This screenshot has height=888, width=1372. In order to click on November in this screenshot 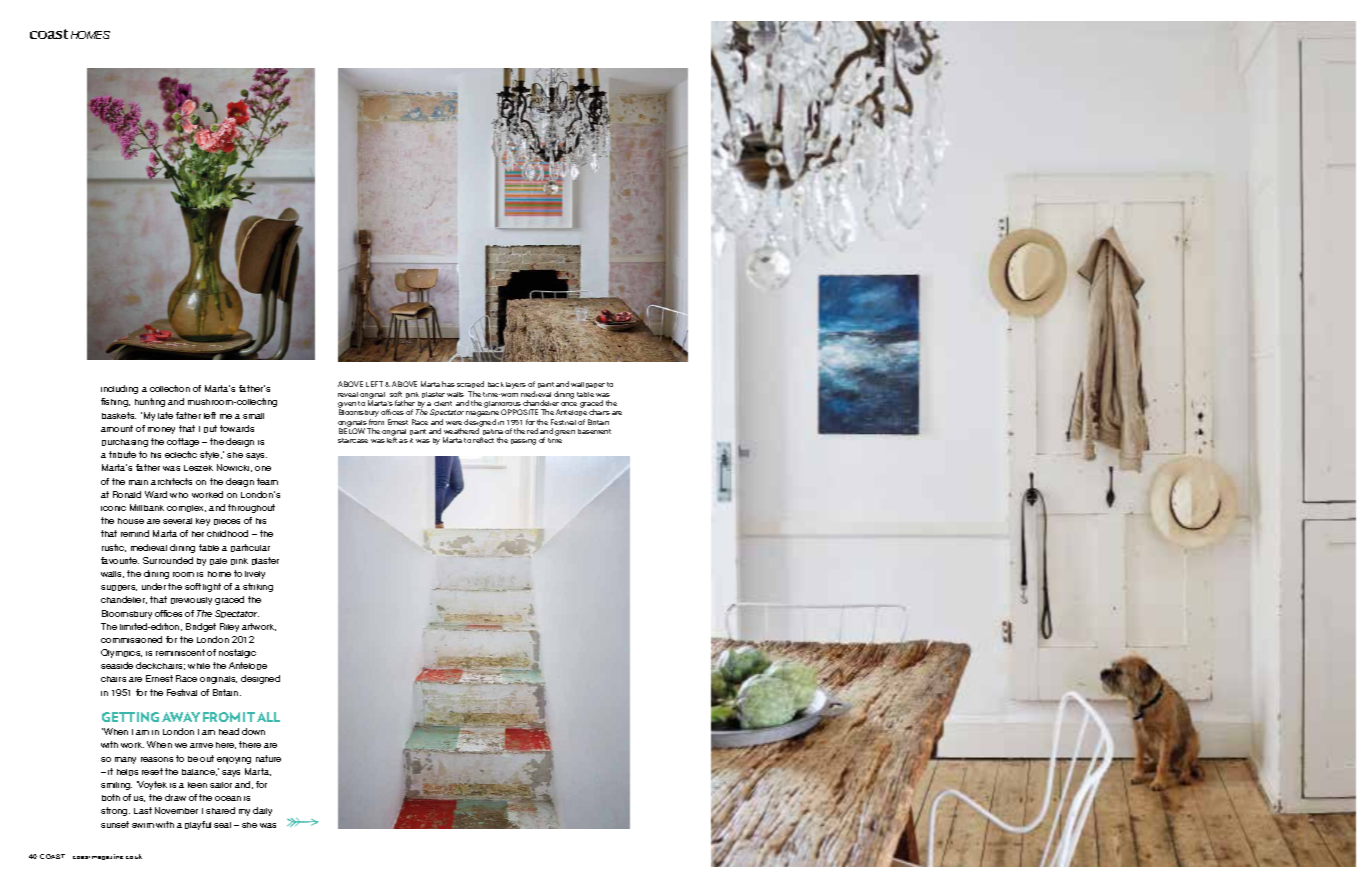, I will do `click(176, 810)`.
